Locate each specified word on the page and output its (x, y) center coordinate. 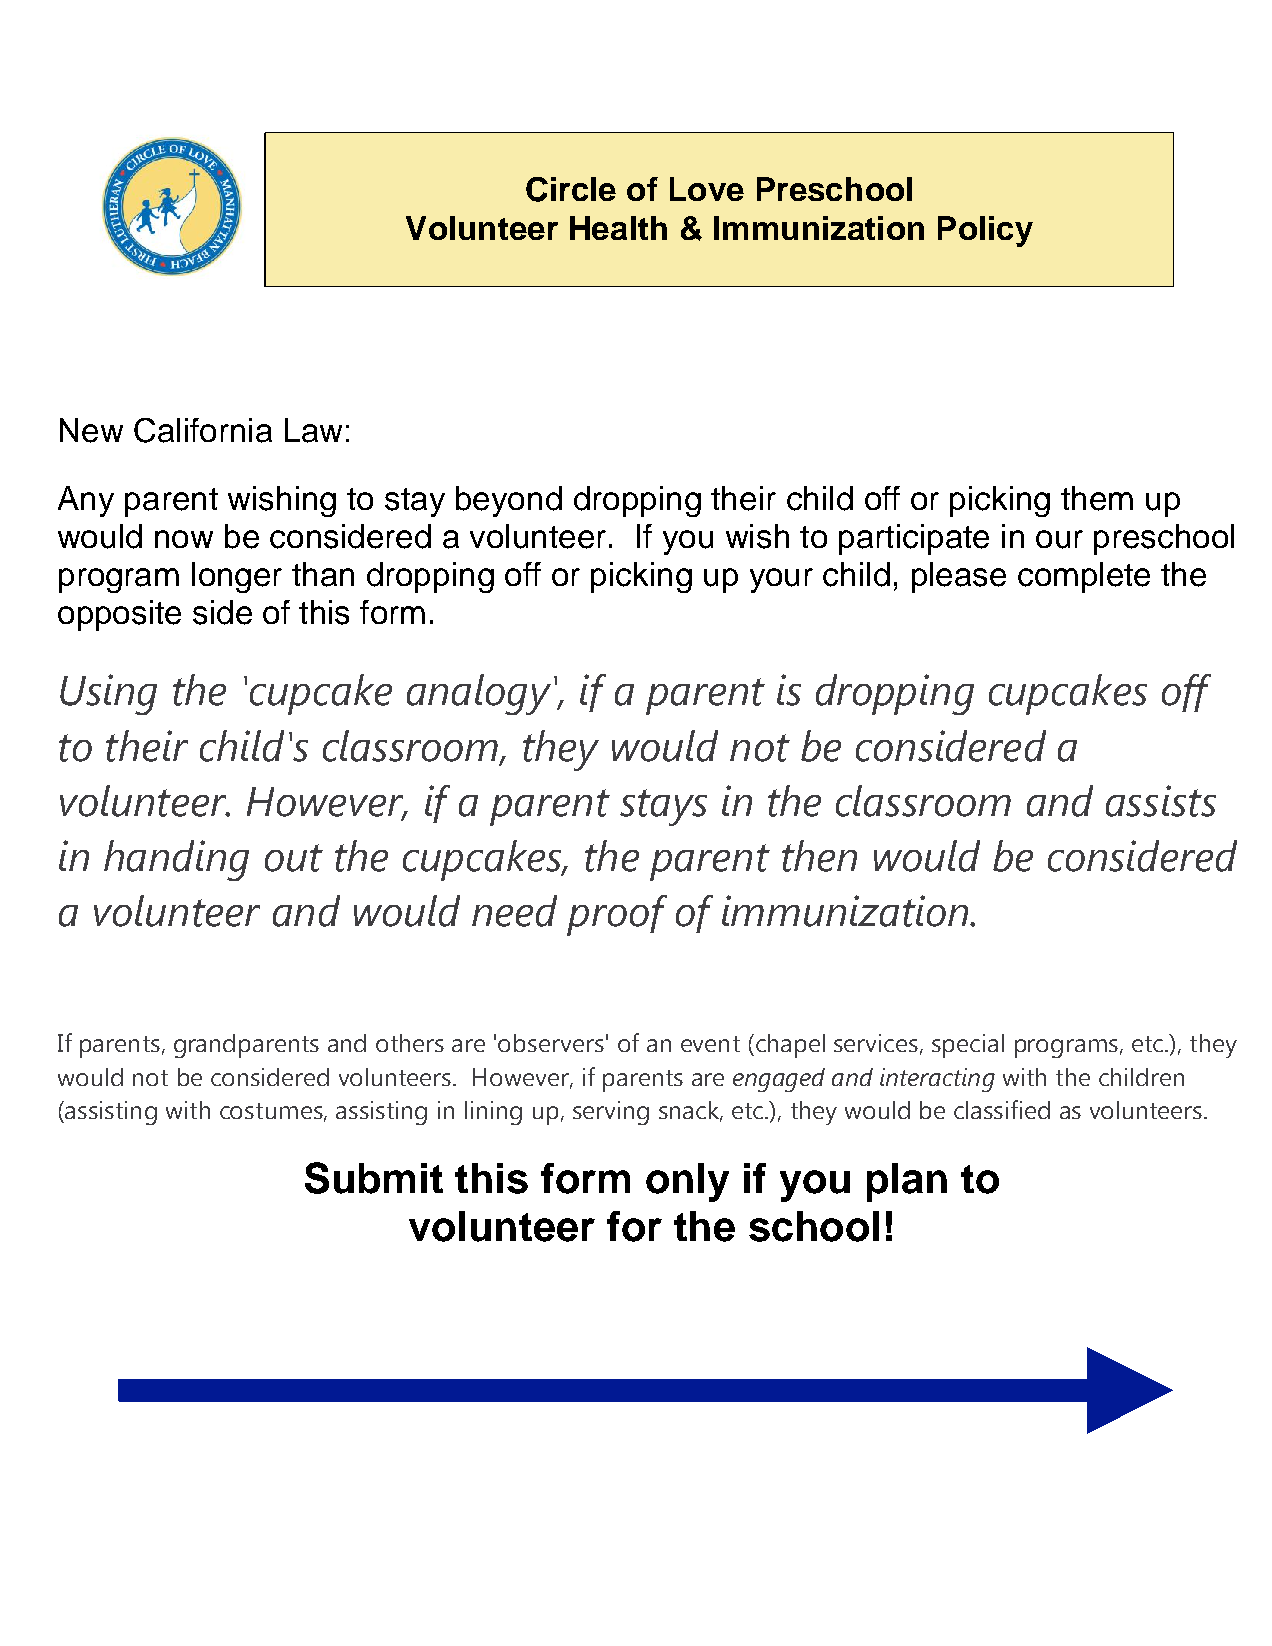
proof (617, 915)
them (1097, 498)
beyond (509, 501)
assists (1161, 801)
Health (618, 228)
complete (1084, 577)
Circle (571, 189)
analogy (479, 694)
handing (176, 860)
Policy (985, 231)
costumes (272, 1112)
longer (237, 577)
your (781, 580)
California (203, 430)
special (968, 1046)
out (294, 858)
